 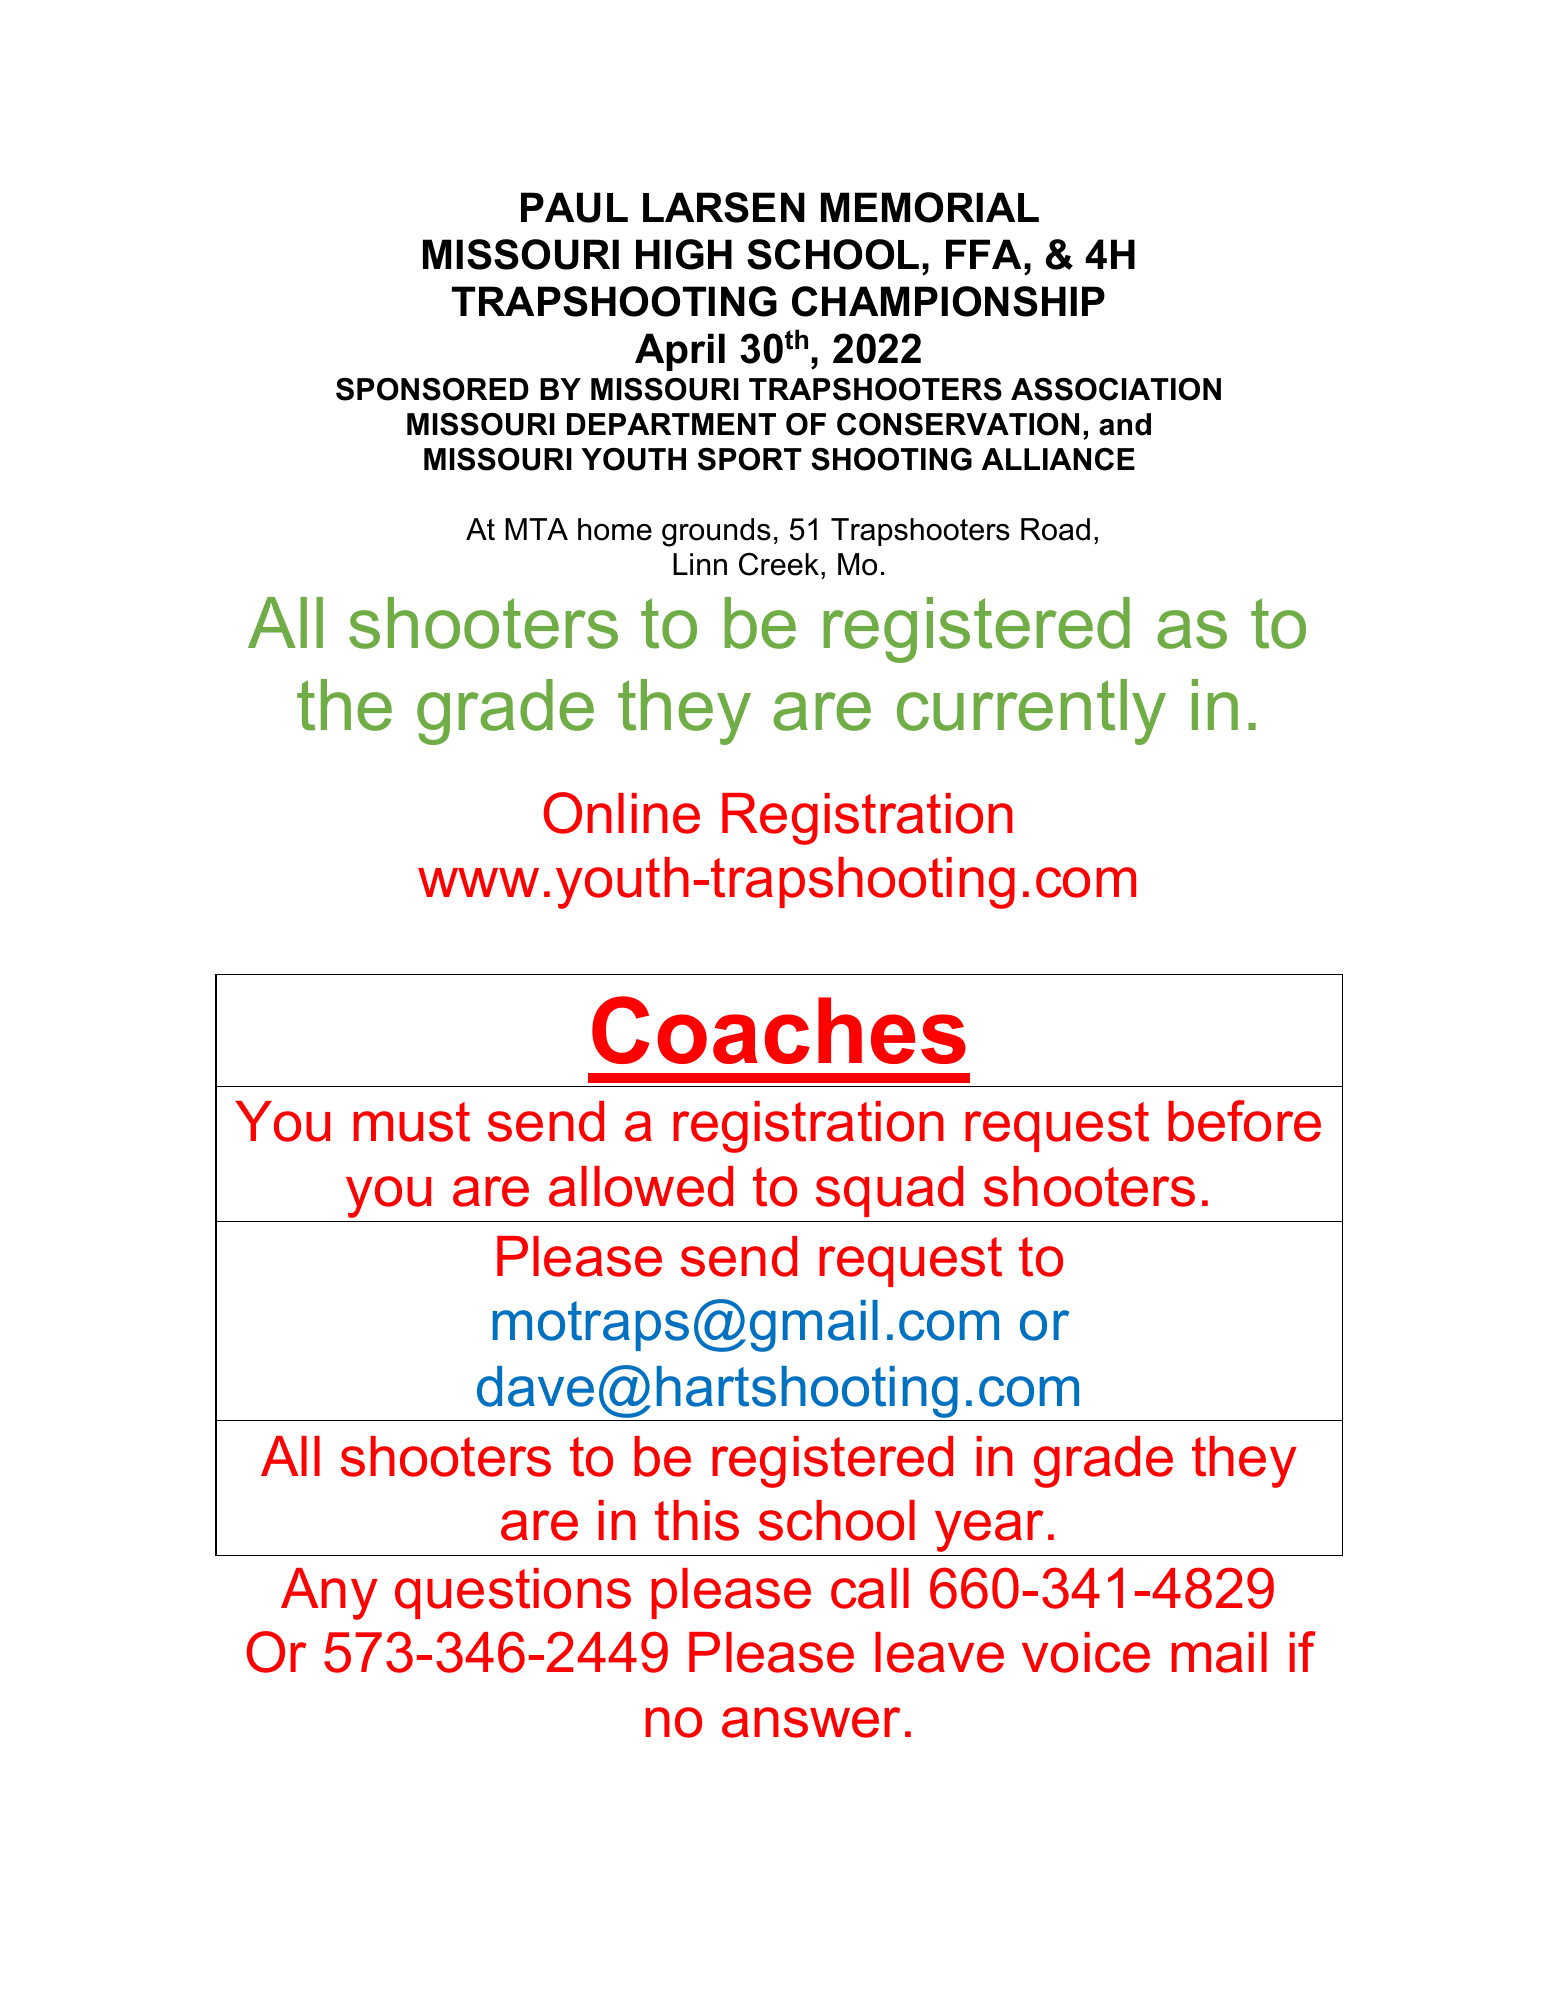 What do you see at coordinates (1086, 1652) in the screenshot?
I see `voice` at bounding box center [1086, 1652].
